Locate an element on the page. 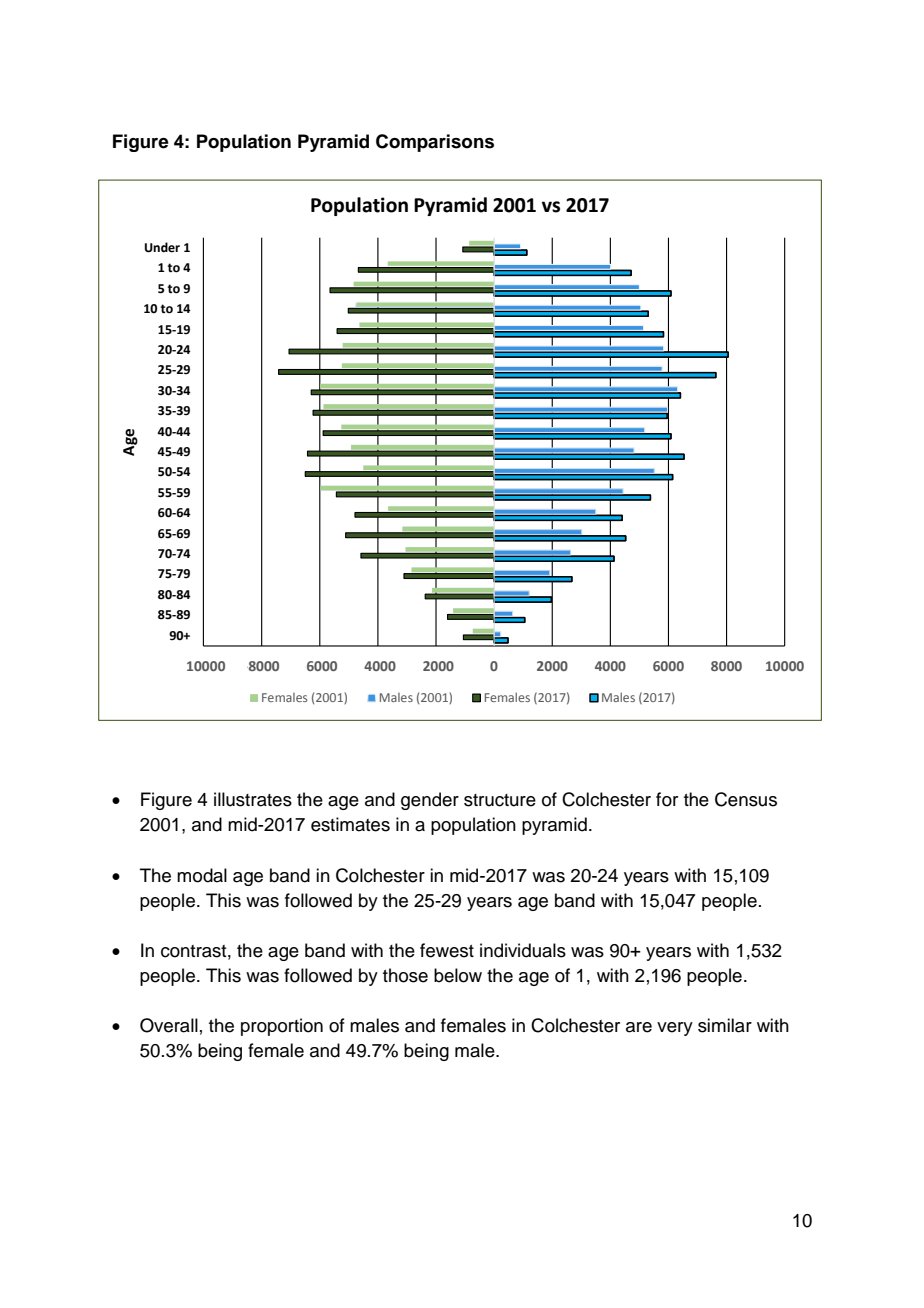 The image size is (924, 1308). gender is located at coordinates (430, 801).
